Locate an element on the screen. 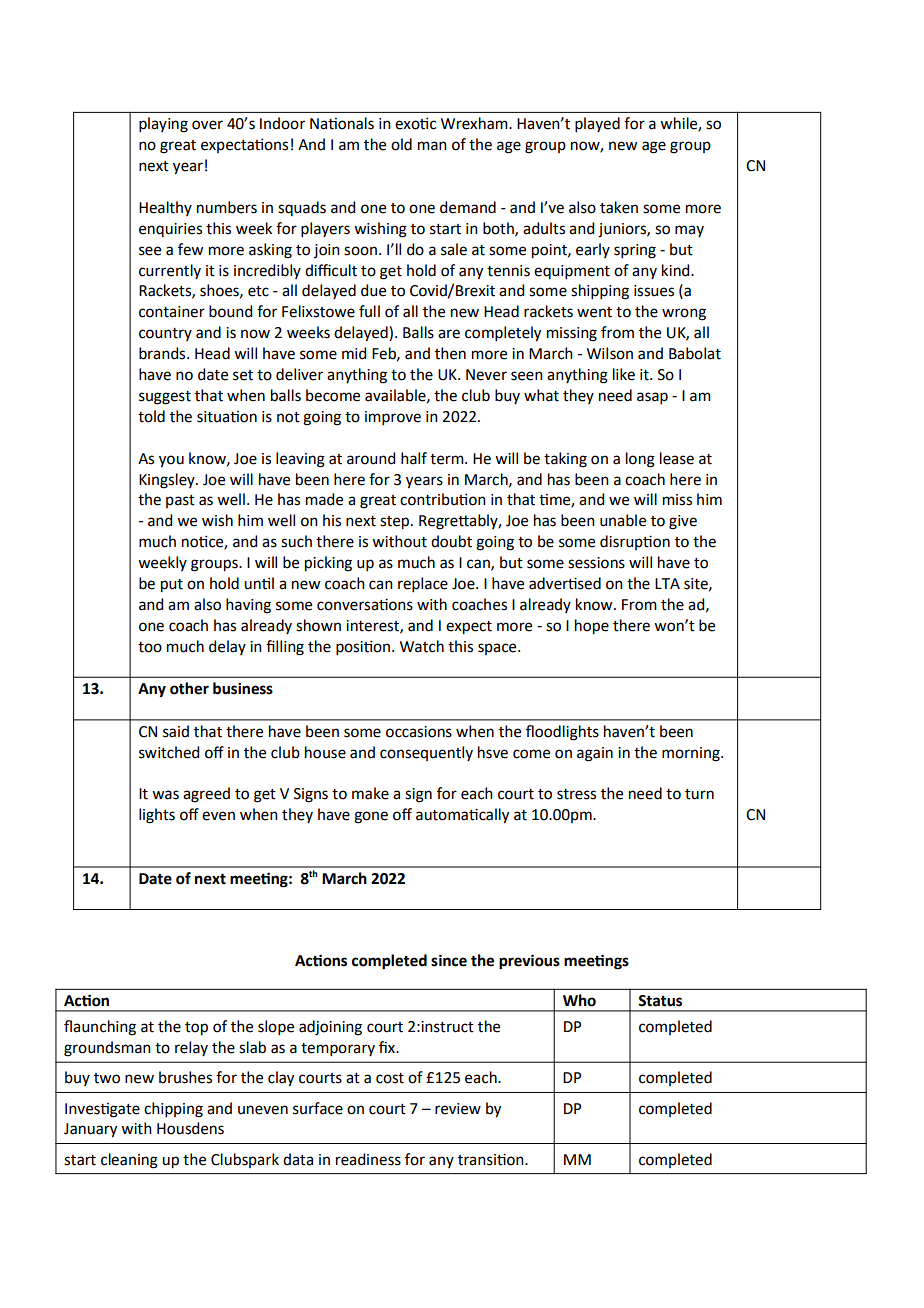 The image size is (924, 1308). hope is located at coordinates (592, 627).
